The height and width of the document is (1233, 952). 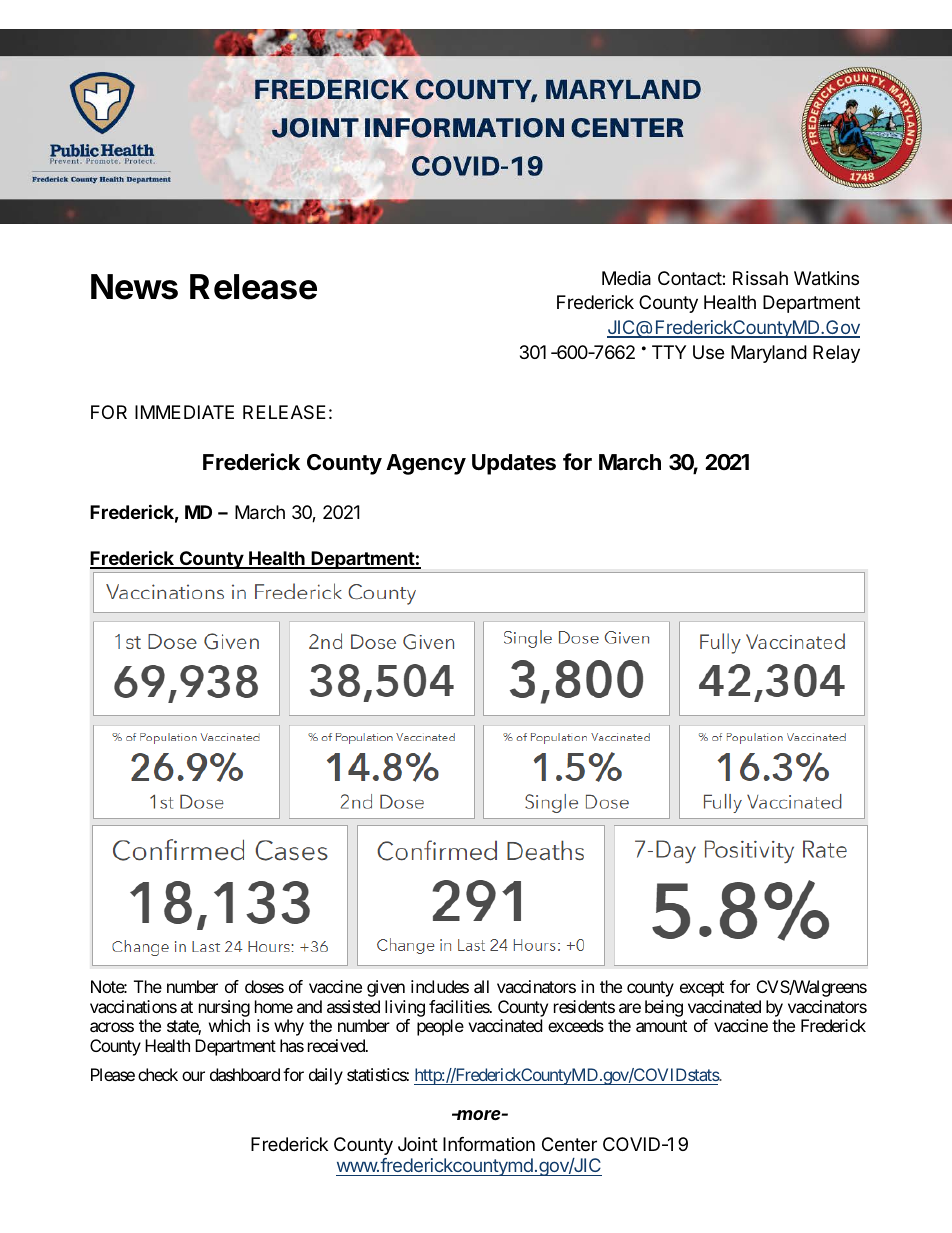 I want to click on Use, so click(x=708, y=352).
